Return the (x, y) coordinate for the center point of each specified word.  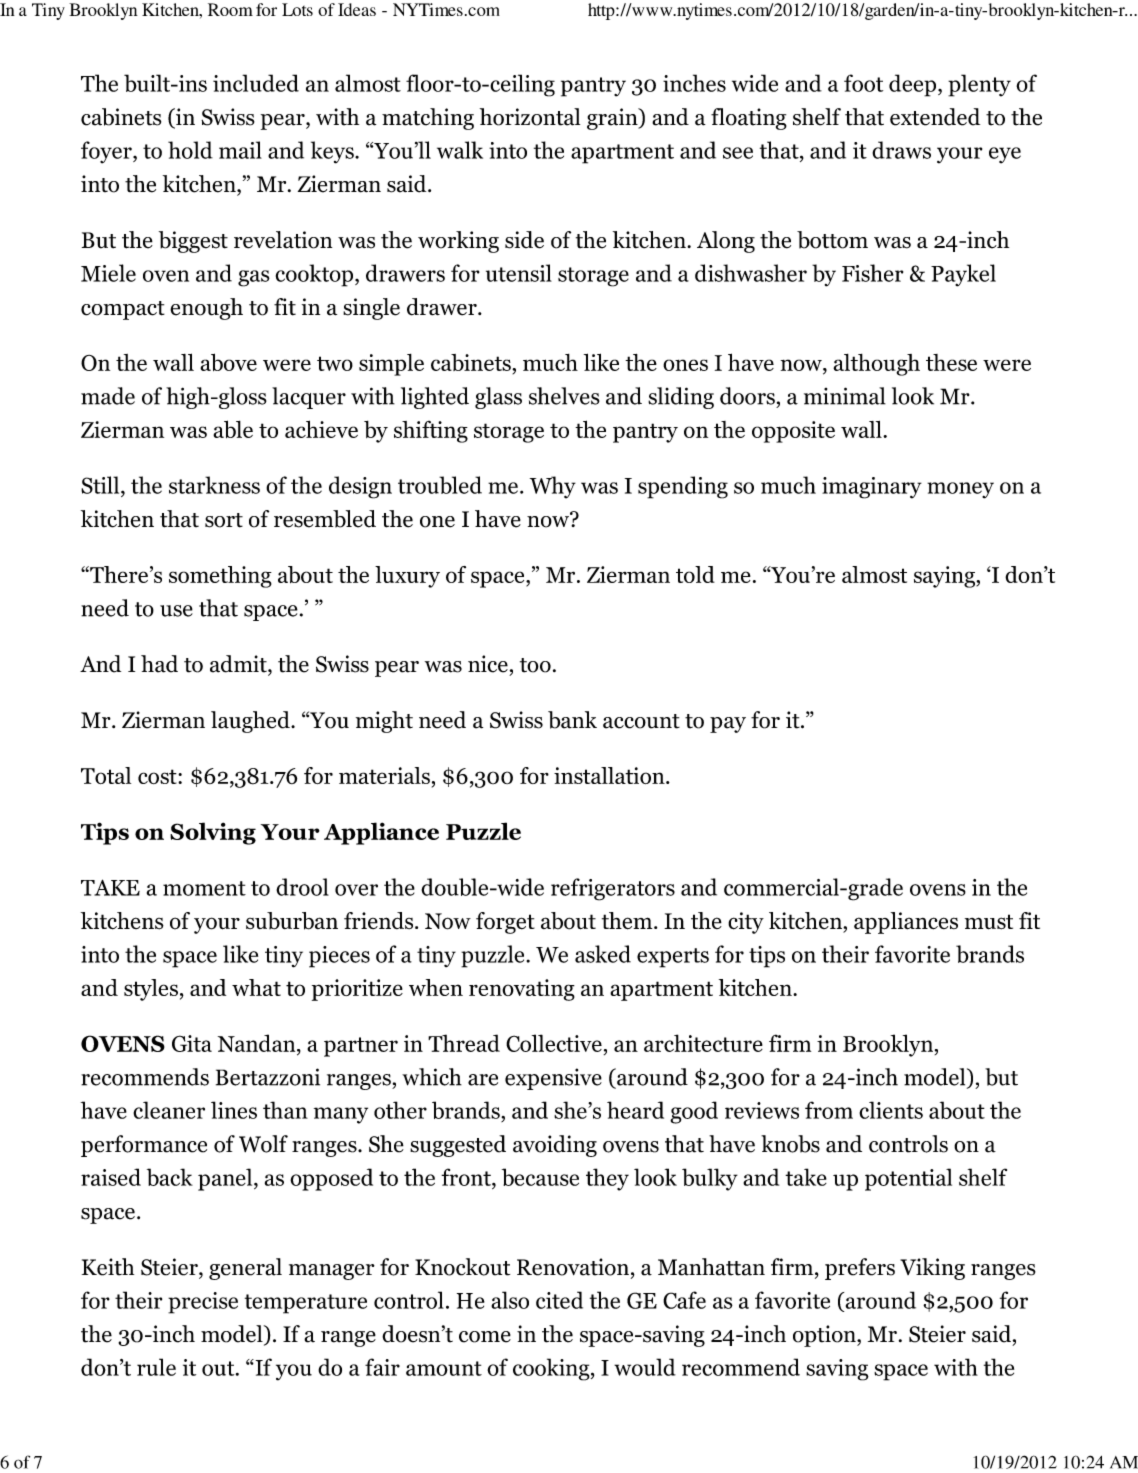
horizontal (530, 117)
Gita (192, 1043)
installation (610, 775)
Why (553, 487)
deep (914, 85)
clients (891, 1110)
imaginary (872, 488)
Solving (213, 833)
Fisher (872, 273)
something (220, 577)
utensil (519, 273)
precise (203, 1303)
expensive (553, 1079)
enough (206, 309)
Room (230, 9)
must (989, 922)
